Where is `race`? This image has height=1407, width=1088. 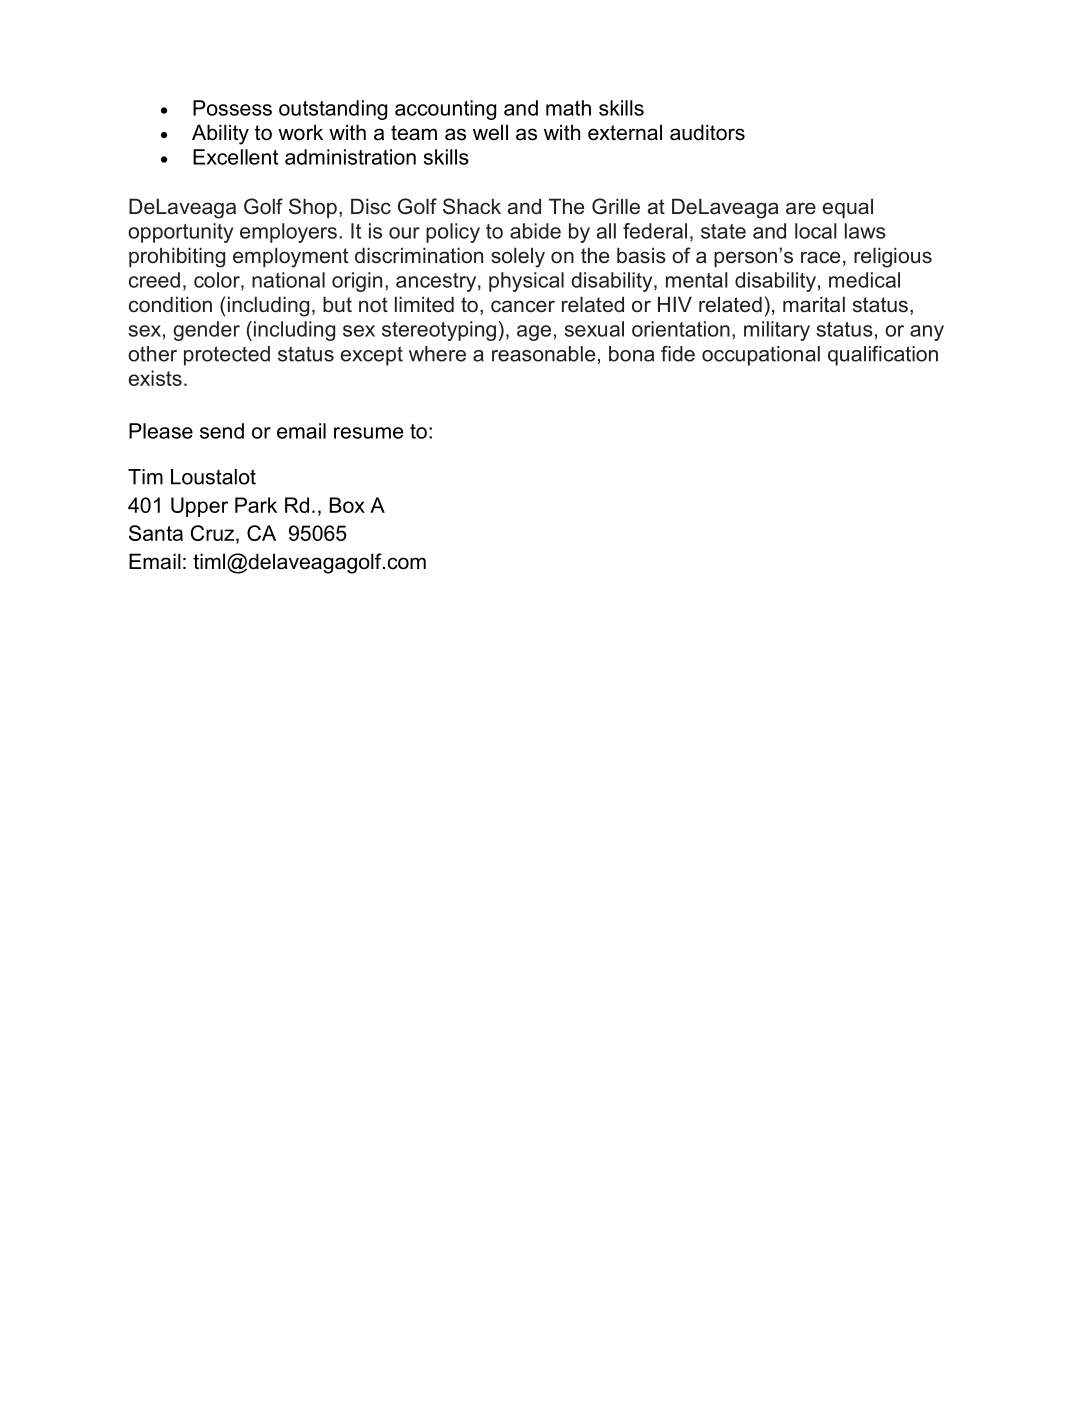 race is located at coordinates (820, 257).
